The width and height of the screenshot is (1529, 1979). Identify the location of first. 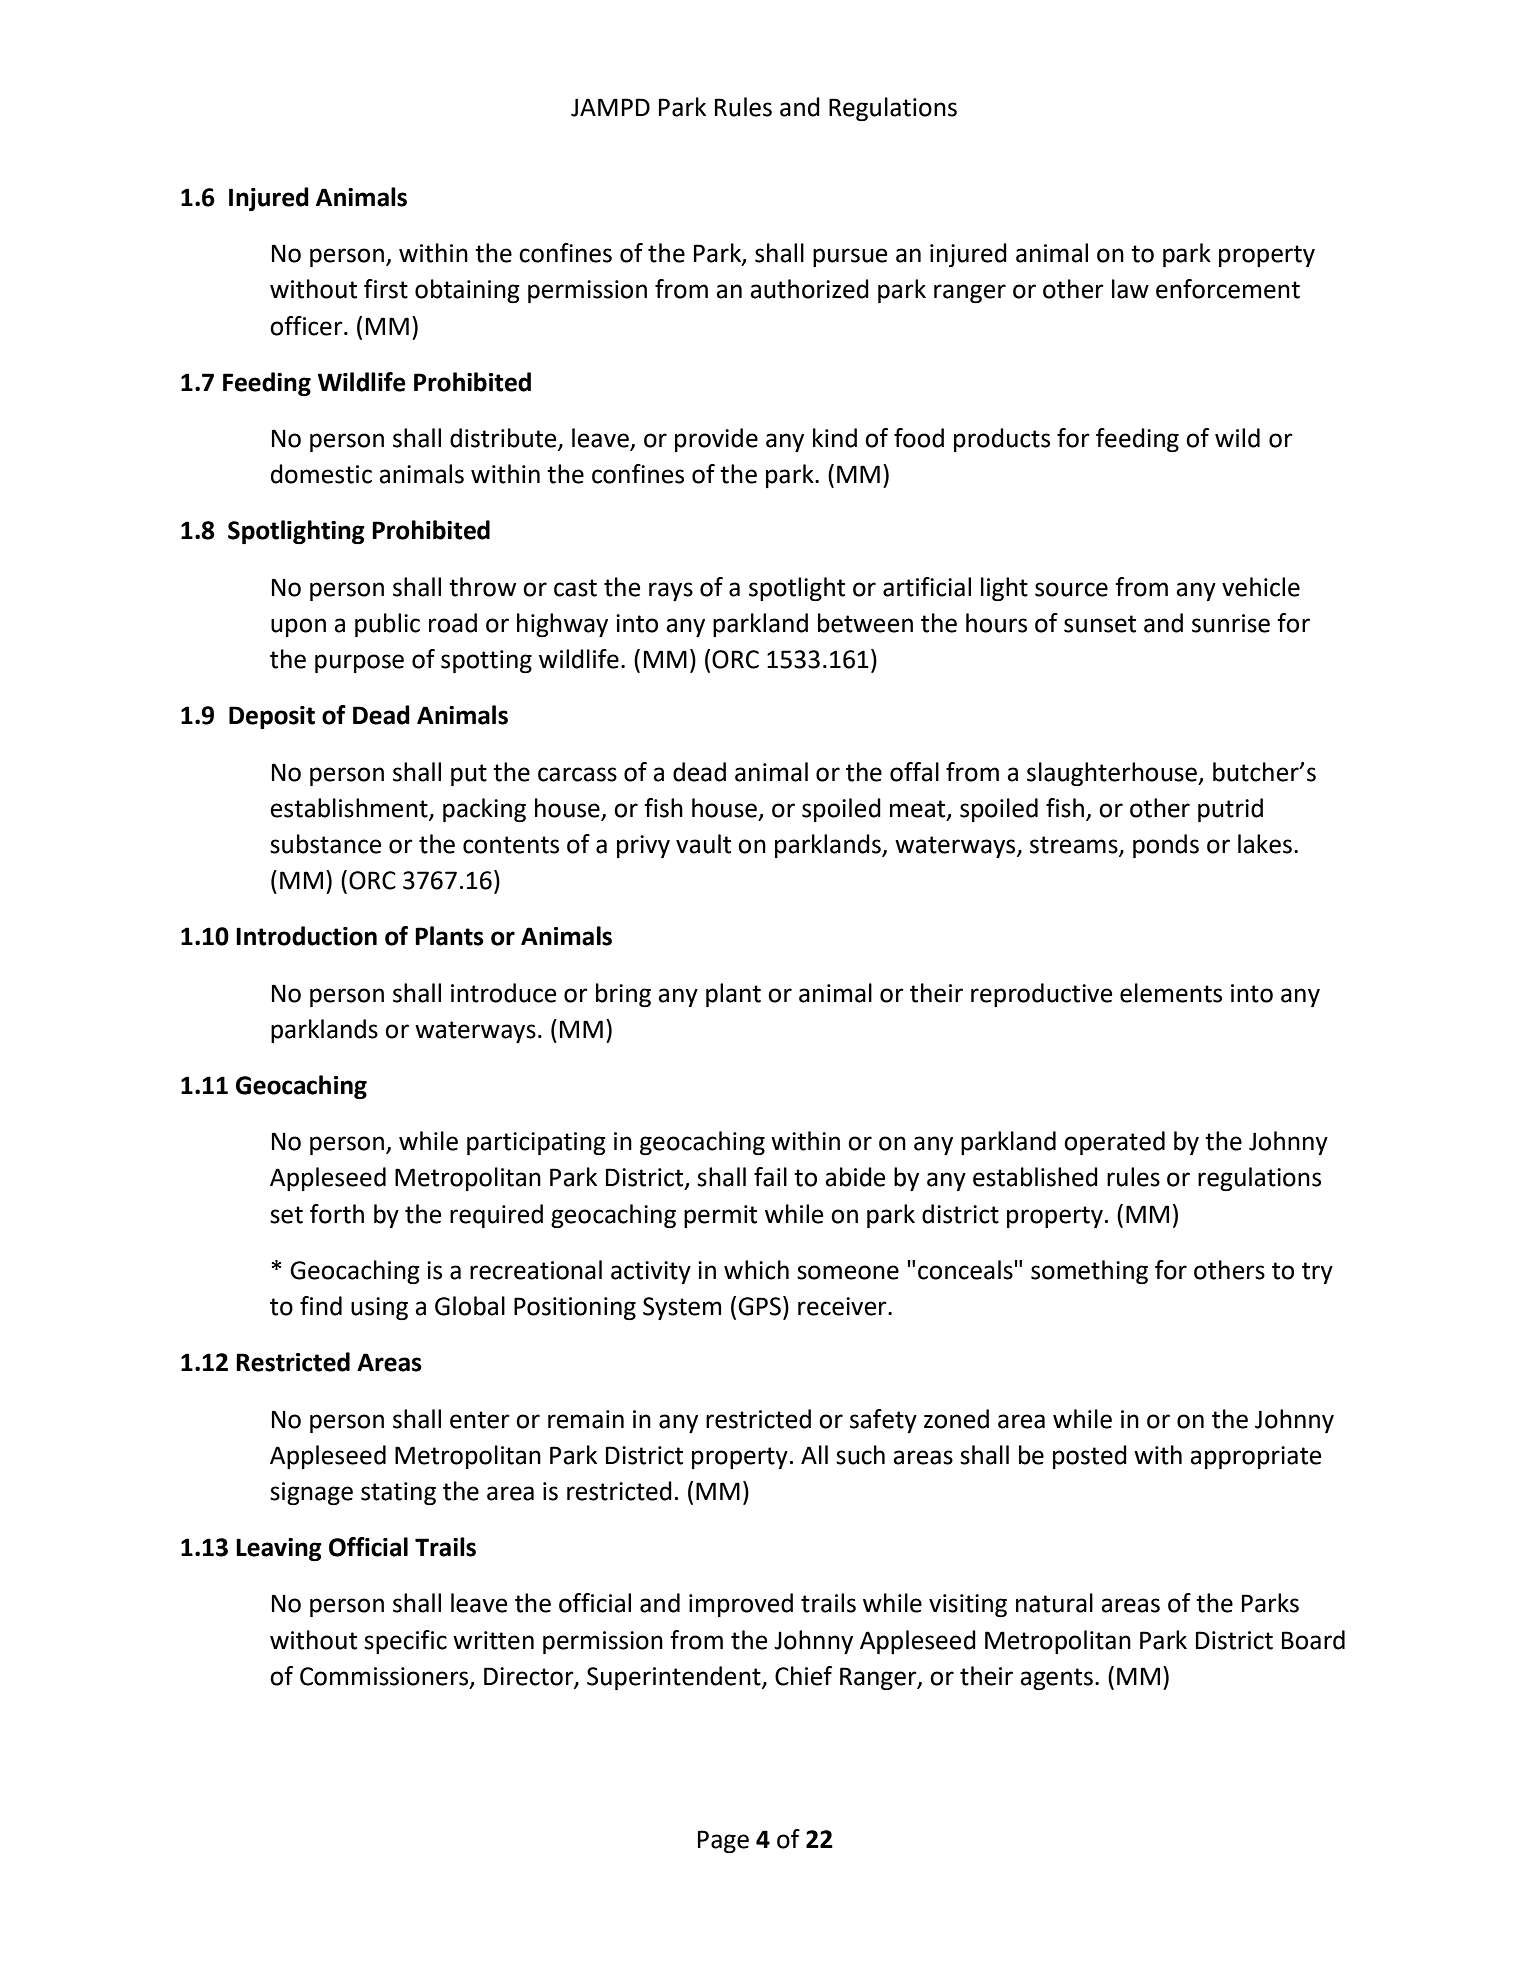
(386, 289).
